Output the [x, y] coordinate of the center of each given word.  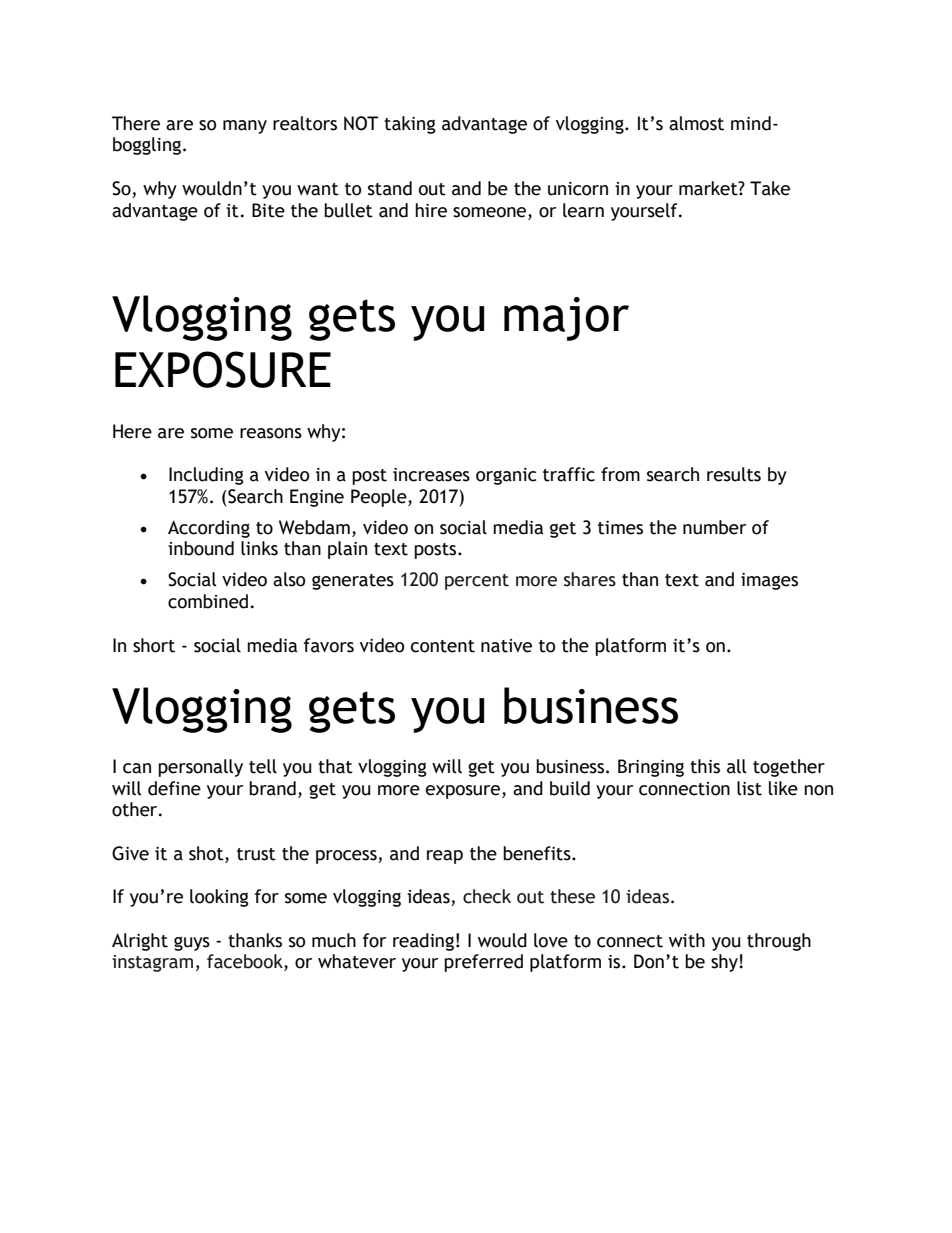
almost [696, 123]
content [443, 646]
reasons [271, 433]
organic [506, 476]
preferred [483, 963]
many [245, 127]
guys [192, 943]
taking [410, 125]
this [705, 766]
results [734, 474]
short [154, 645]
